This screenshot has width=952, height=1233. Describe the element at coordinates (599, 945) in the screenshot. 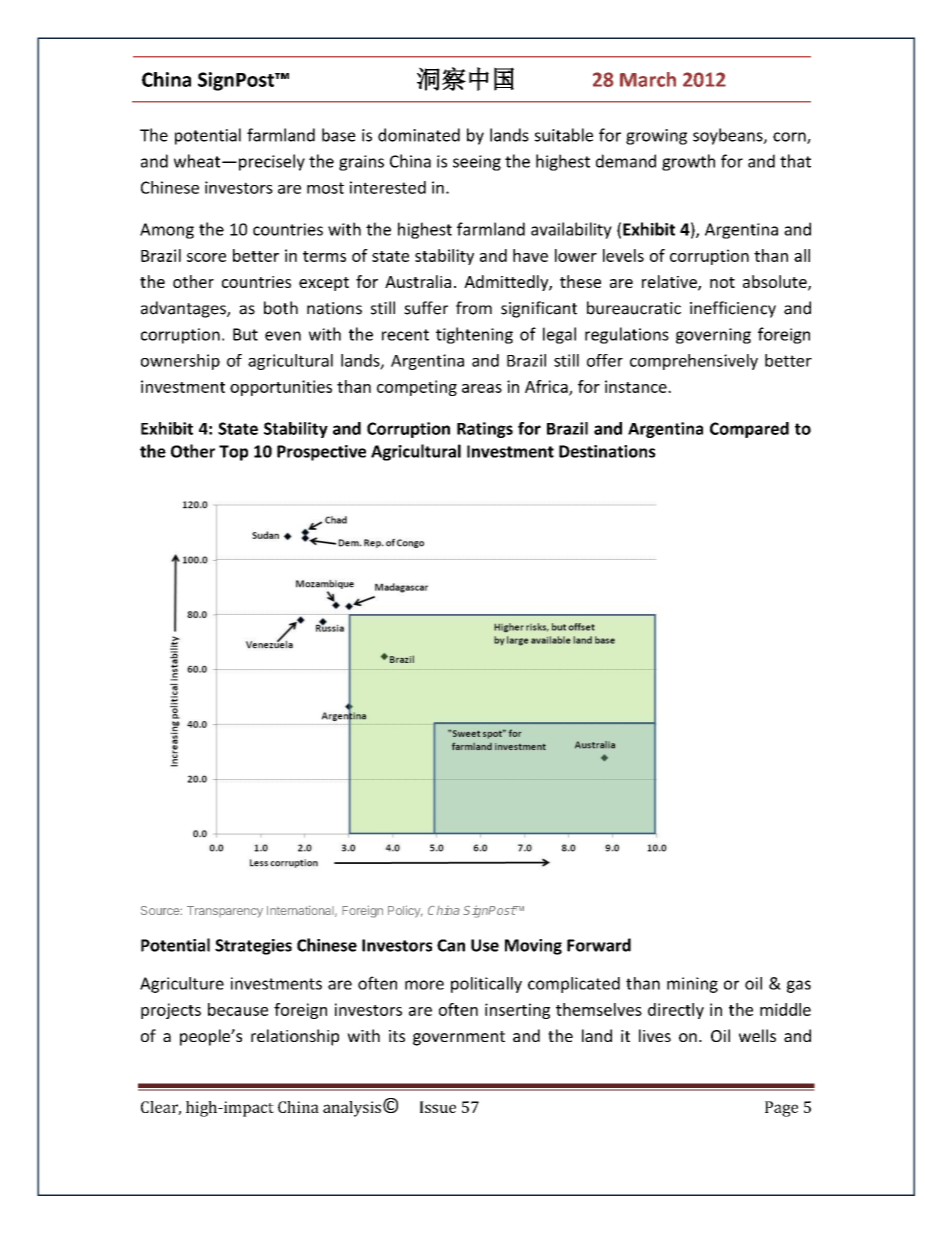

I see `Forward` at that location.
